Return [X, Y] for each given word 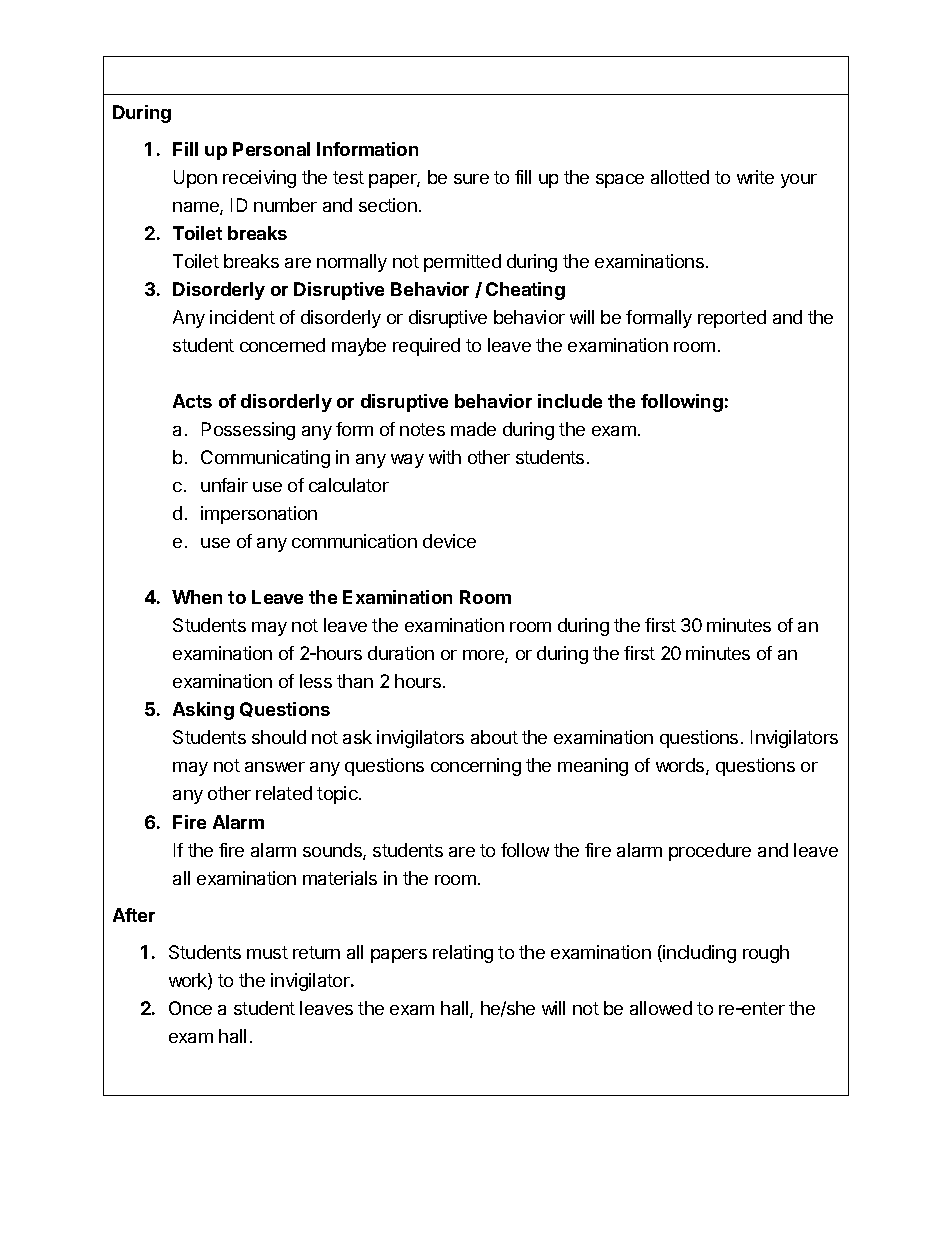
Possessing [248, 431]
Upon [195, 179]
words [681, 766]
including [699, 954]
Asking [203, 711]
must [267, 952]
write [755, 177]
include [570, 401]
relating [463, 954]
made [473, 429]
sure [471, 179]
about [494, 737]
